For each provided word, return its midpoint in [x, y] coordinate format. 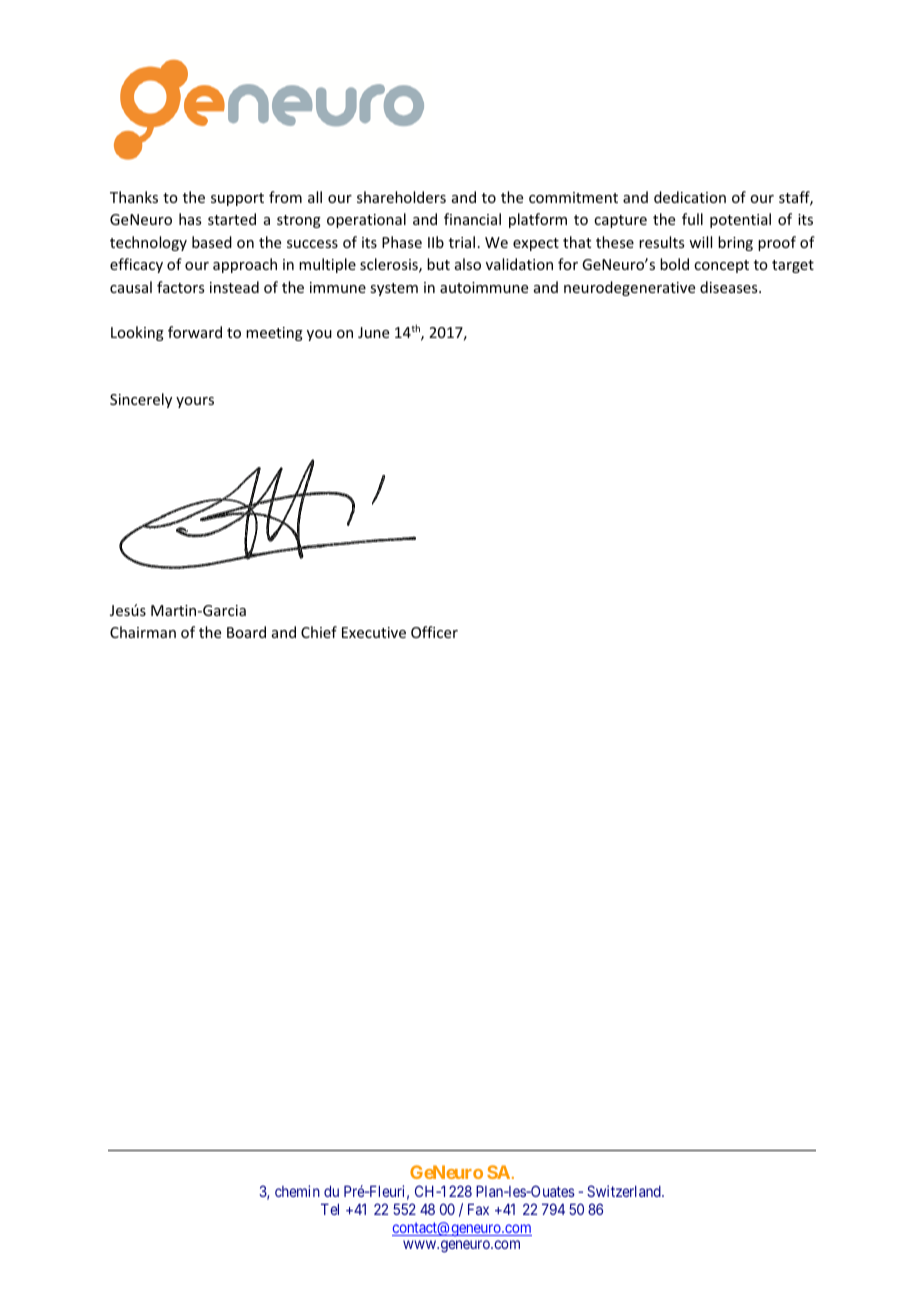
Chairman [143, 632]
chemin [297, 1191]
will [700, 242]
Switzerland [625, 1191]
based [212, 242]
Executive [374, 632]
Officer [434, 632]
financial [472, 219]
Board [246, 632]
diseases [730, 287]
